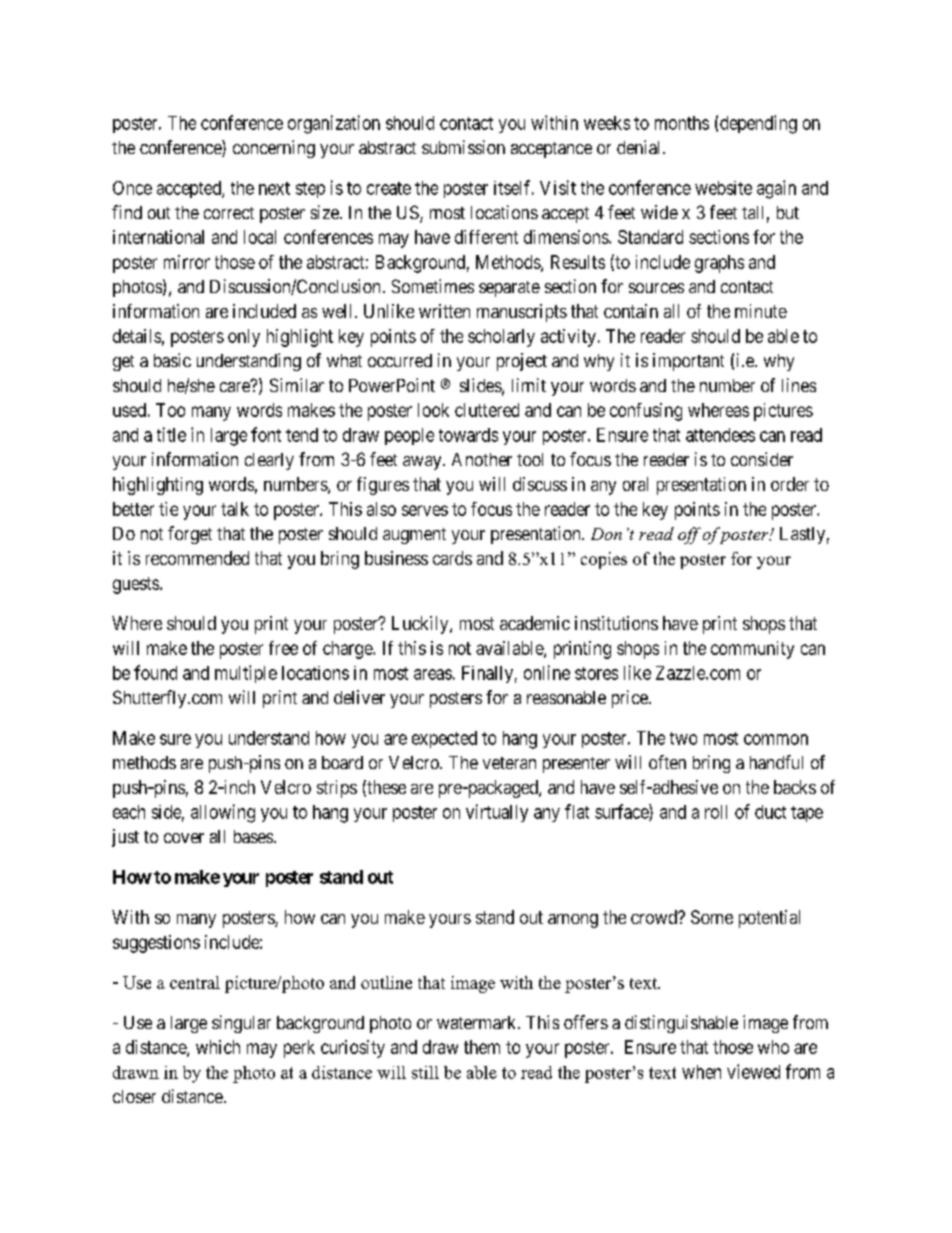 Image resolution: width=952 pixels, height=1233 pixels. I want to click on community, so click(752, 650).
